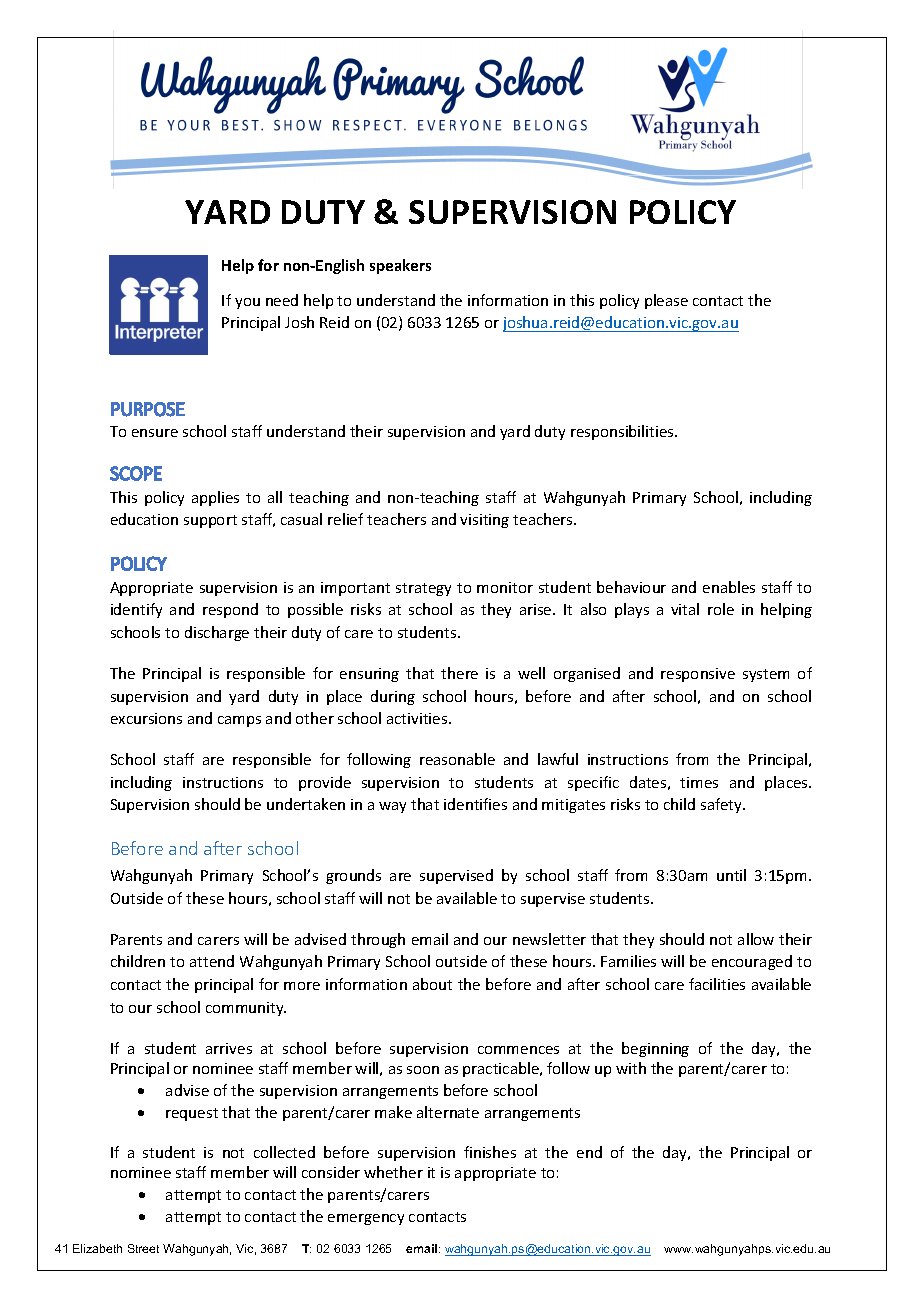  I want to click on you, so click(247, 303).
